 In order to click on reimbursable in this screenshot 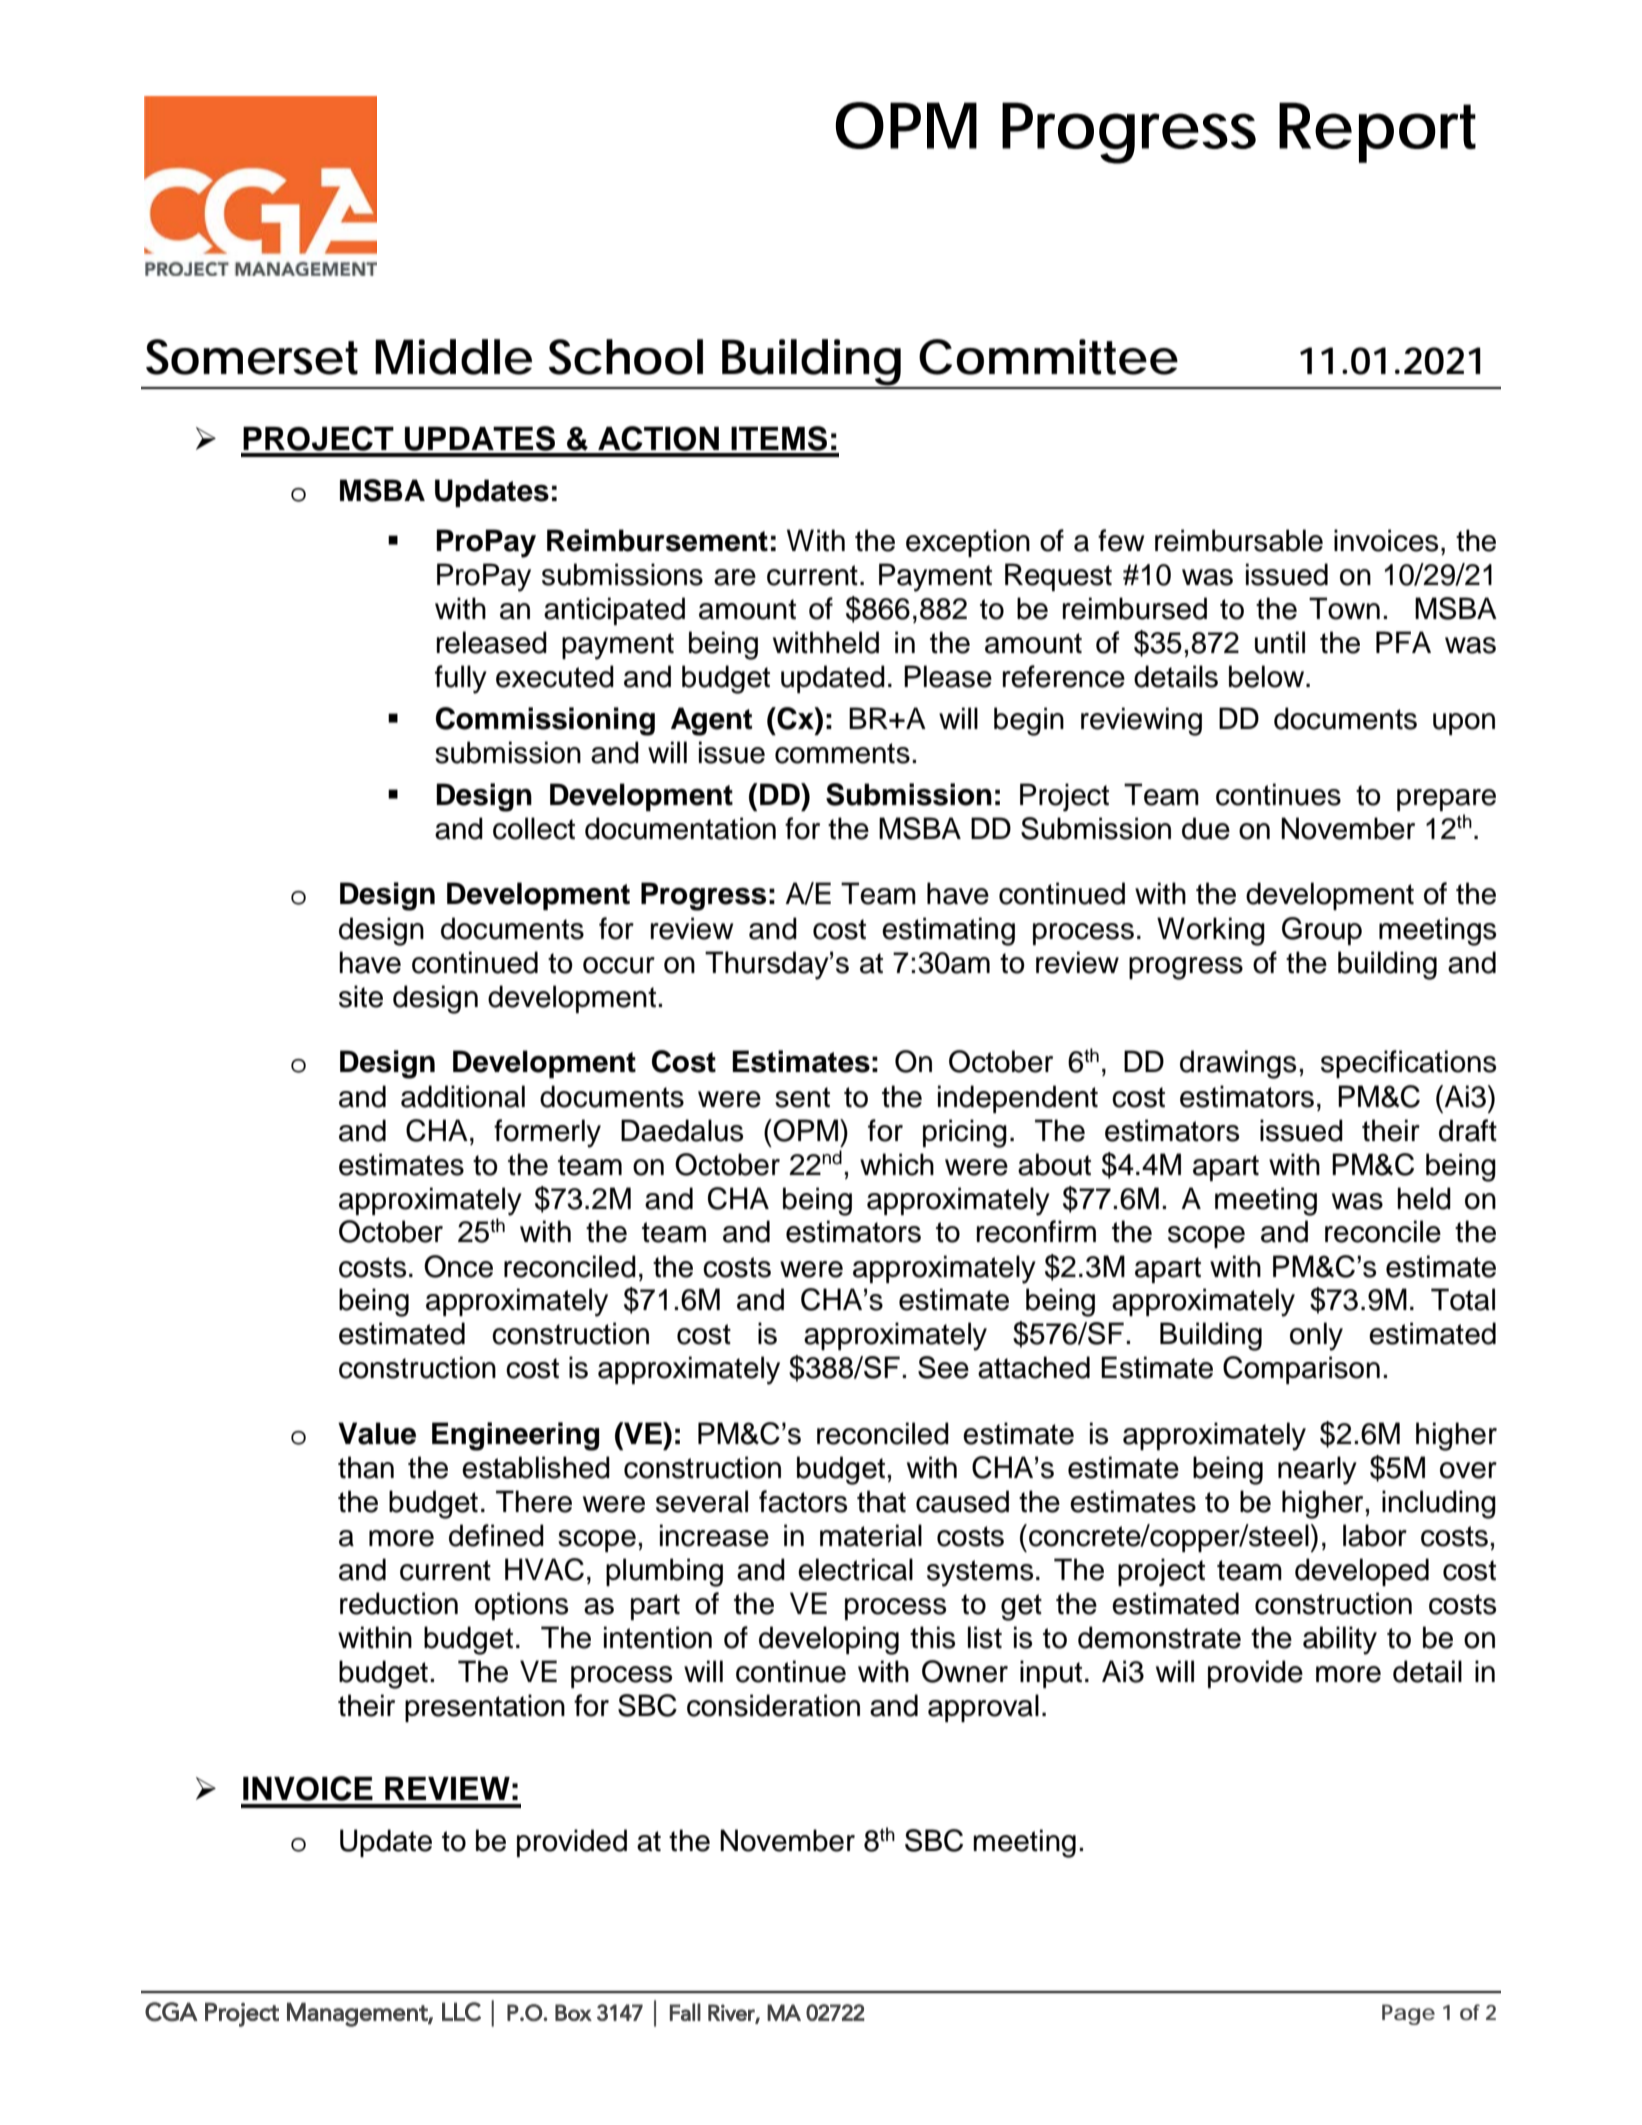, I will do `click(1239, 540)`.
